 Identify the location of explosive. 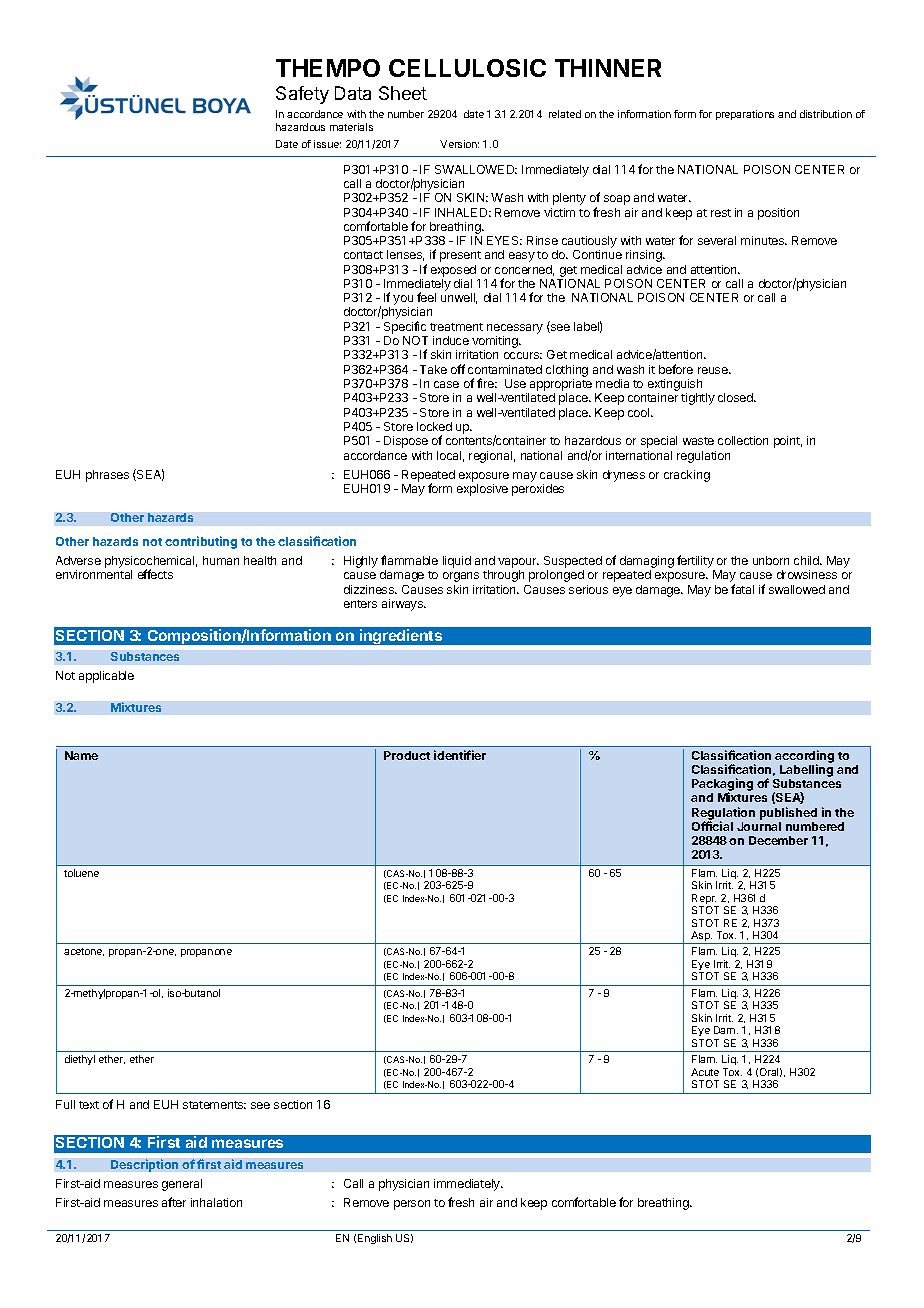
(482, 490).
